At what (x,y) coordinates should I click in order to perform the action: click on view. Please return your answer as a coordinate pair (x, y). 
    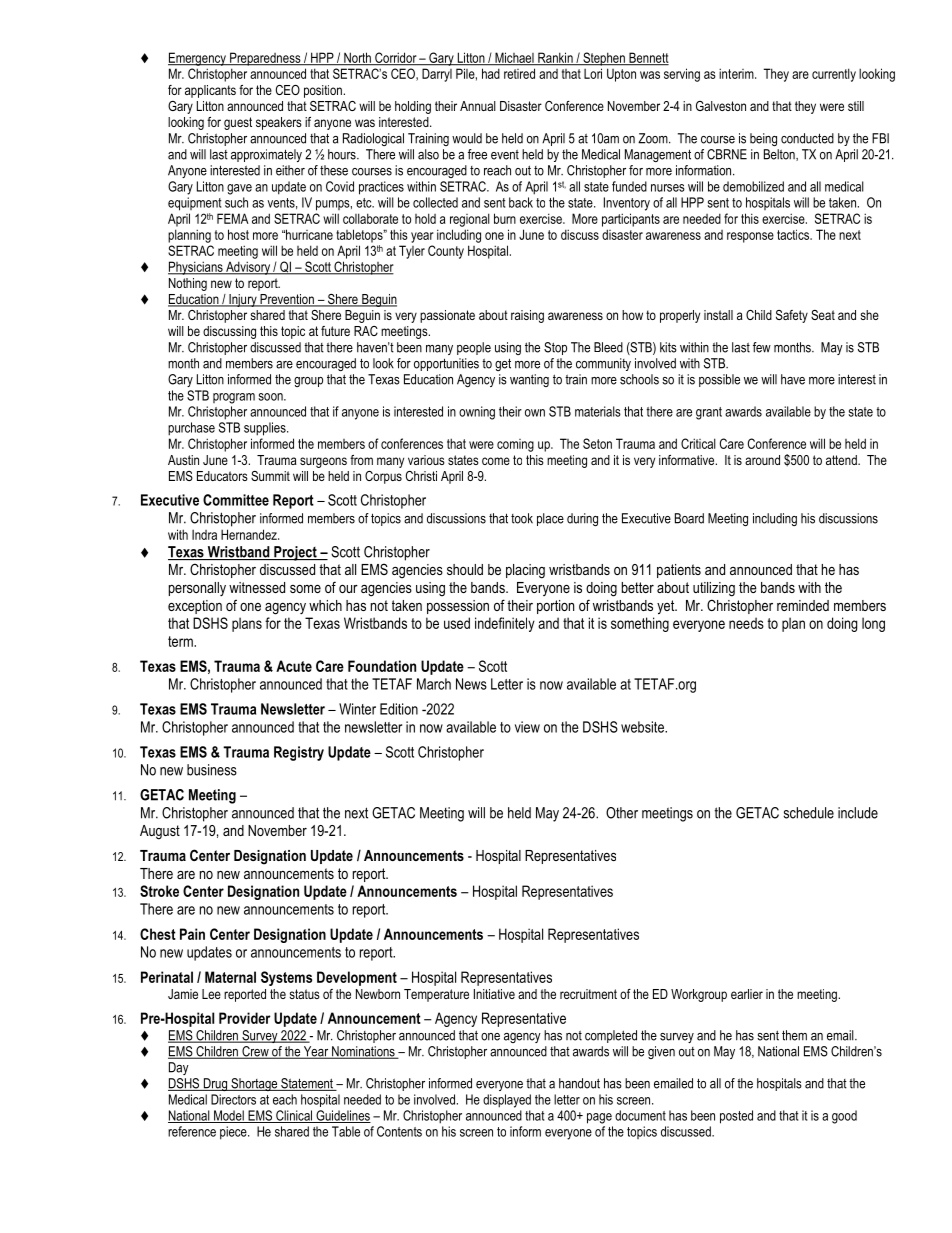
    Looking at the image, I should click on (527, 727).
